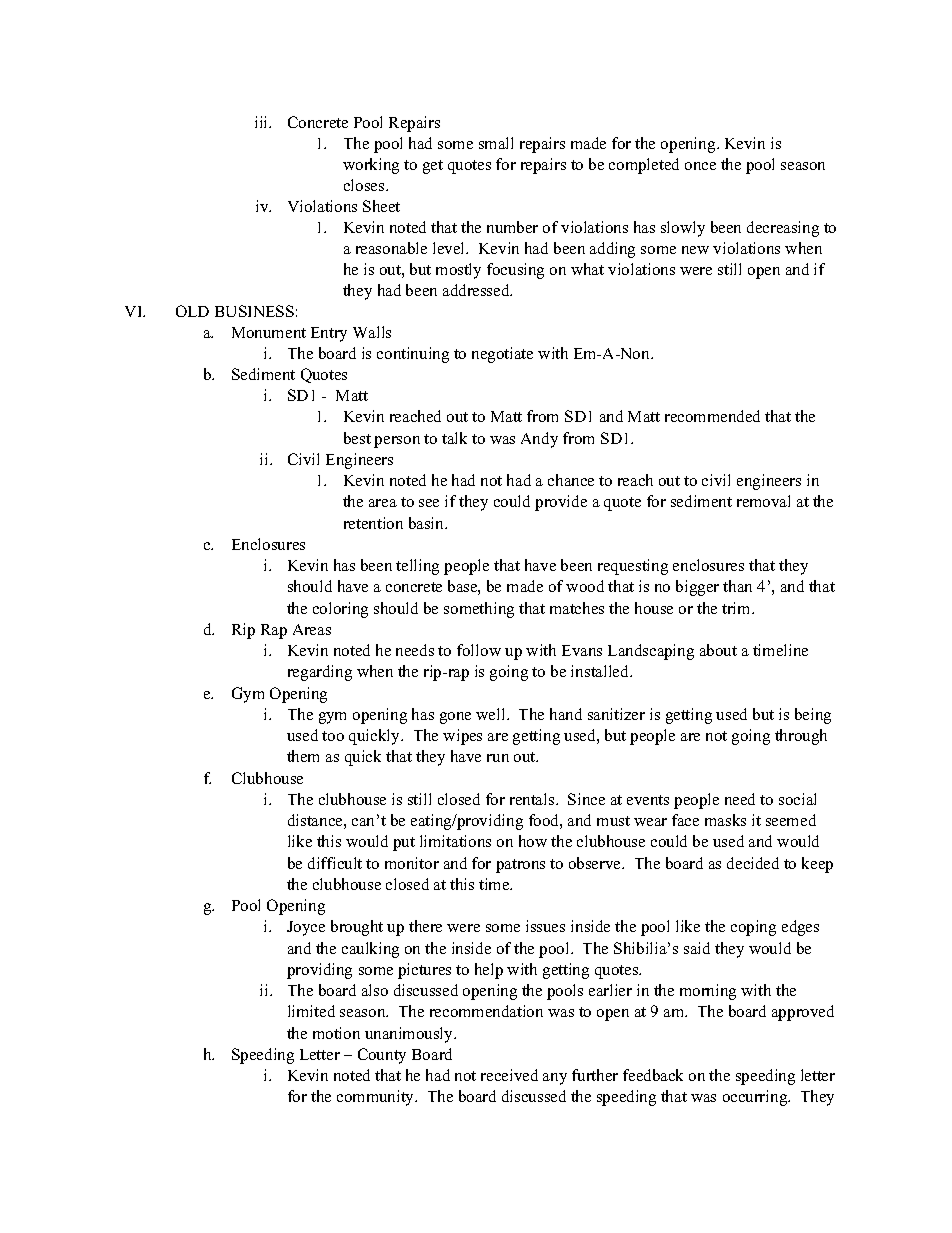  I want to click on motion, so click(336, 1033).
